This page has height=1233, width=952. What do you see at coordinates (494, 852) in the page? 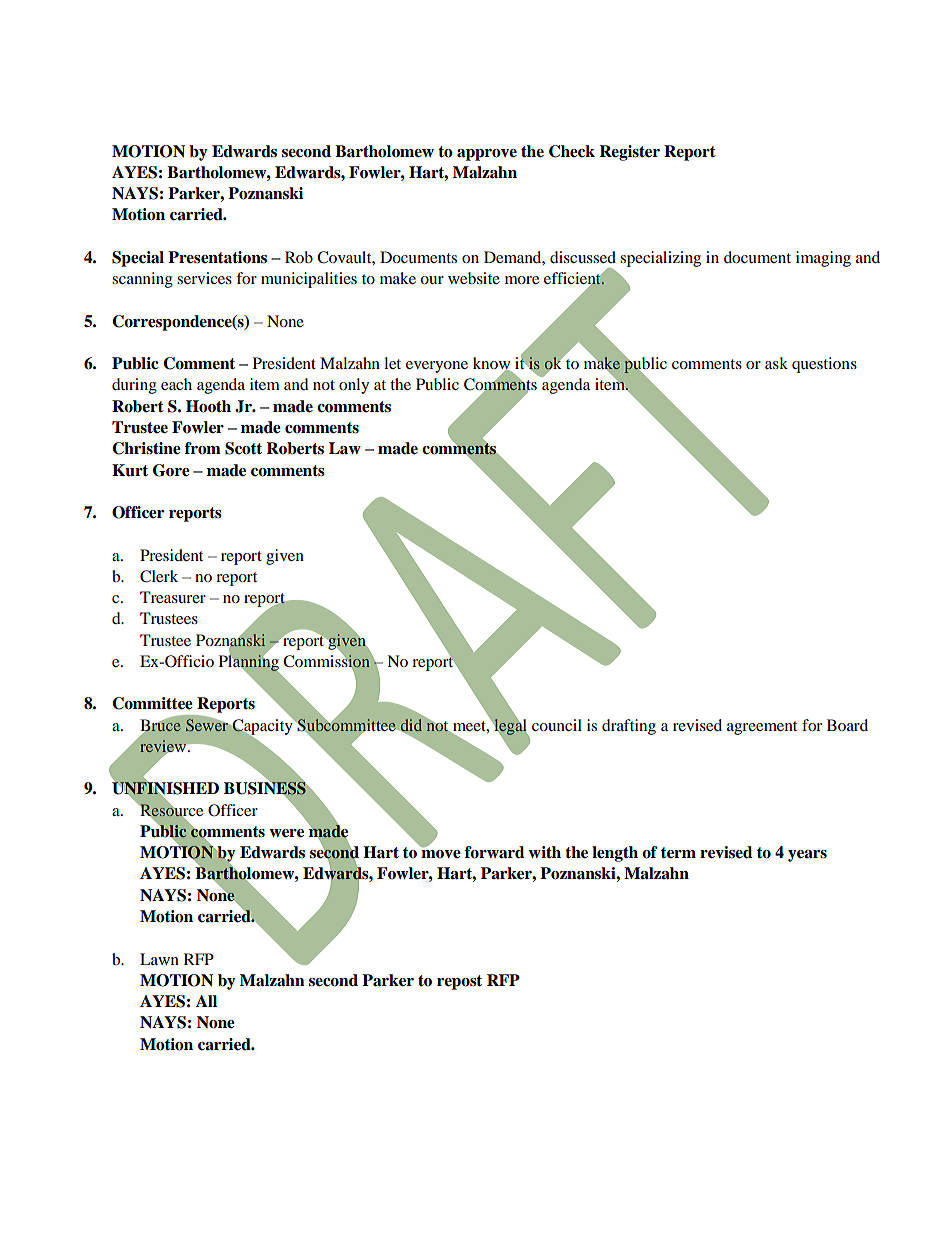
I see `forward` at bounding box center [494, 852].
